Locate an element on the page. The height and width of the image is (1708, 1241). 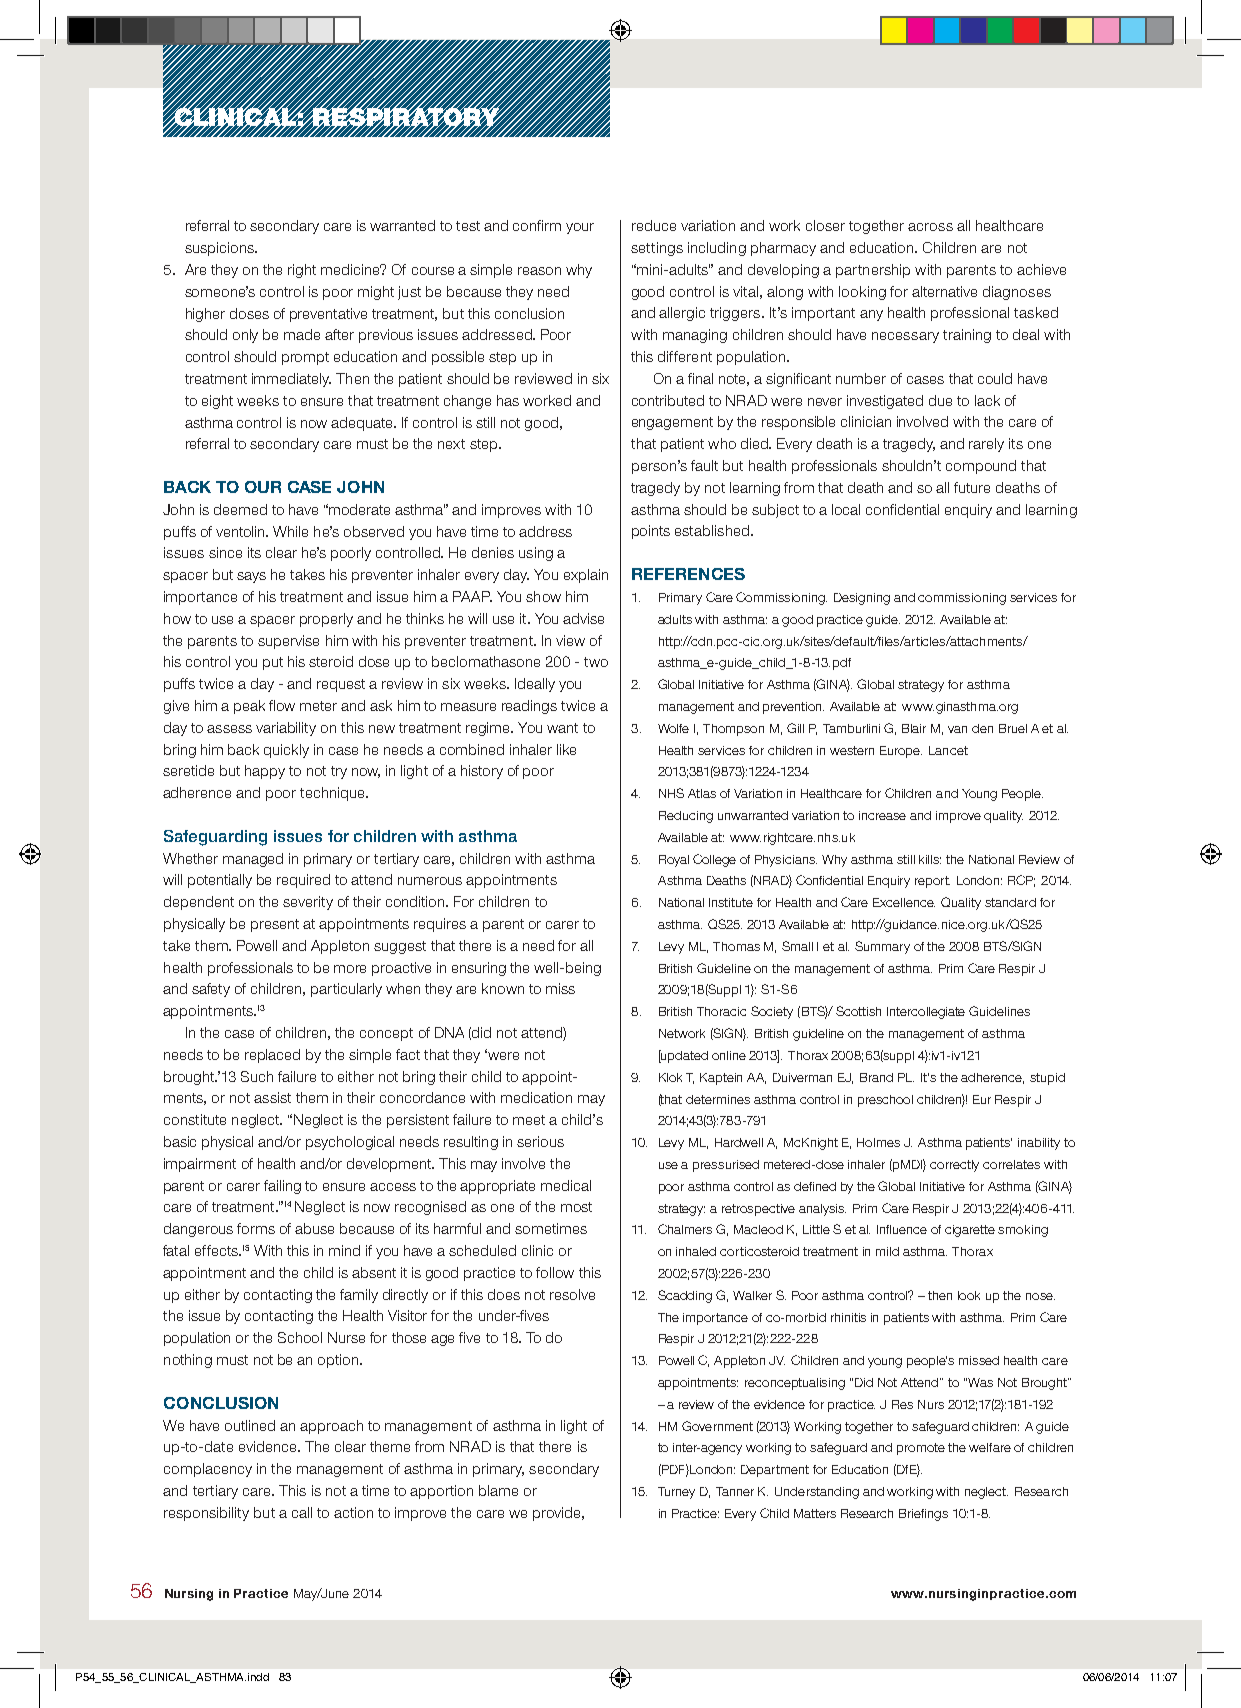
alternative is located at coordinates (944, 291).
